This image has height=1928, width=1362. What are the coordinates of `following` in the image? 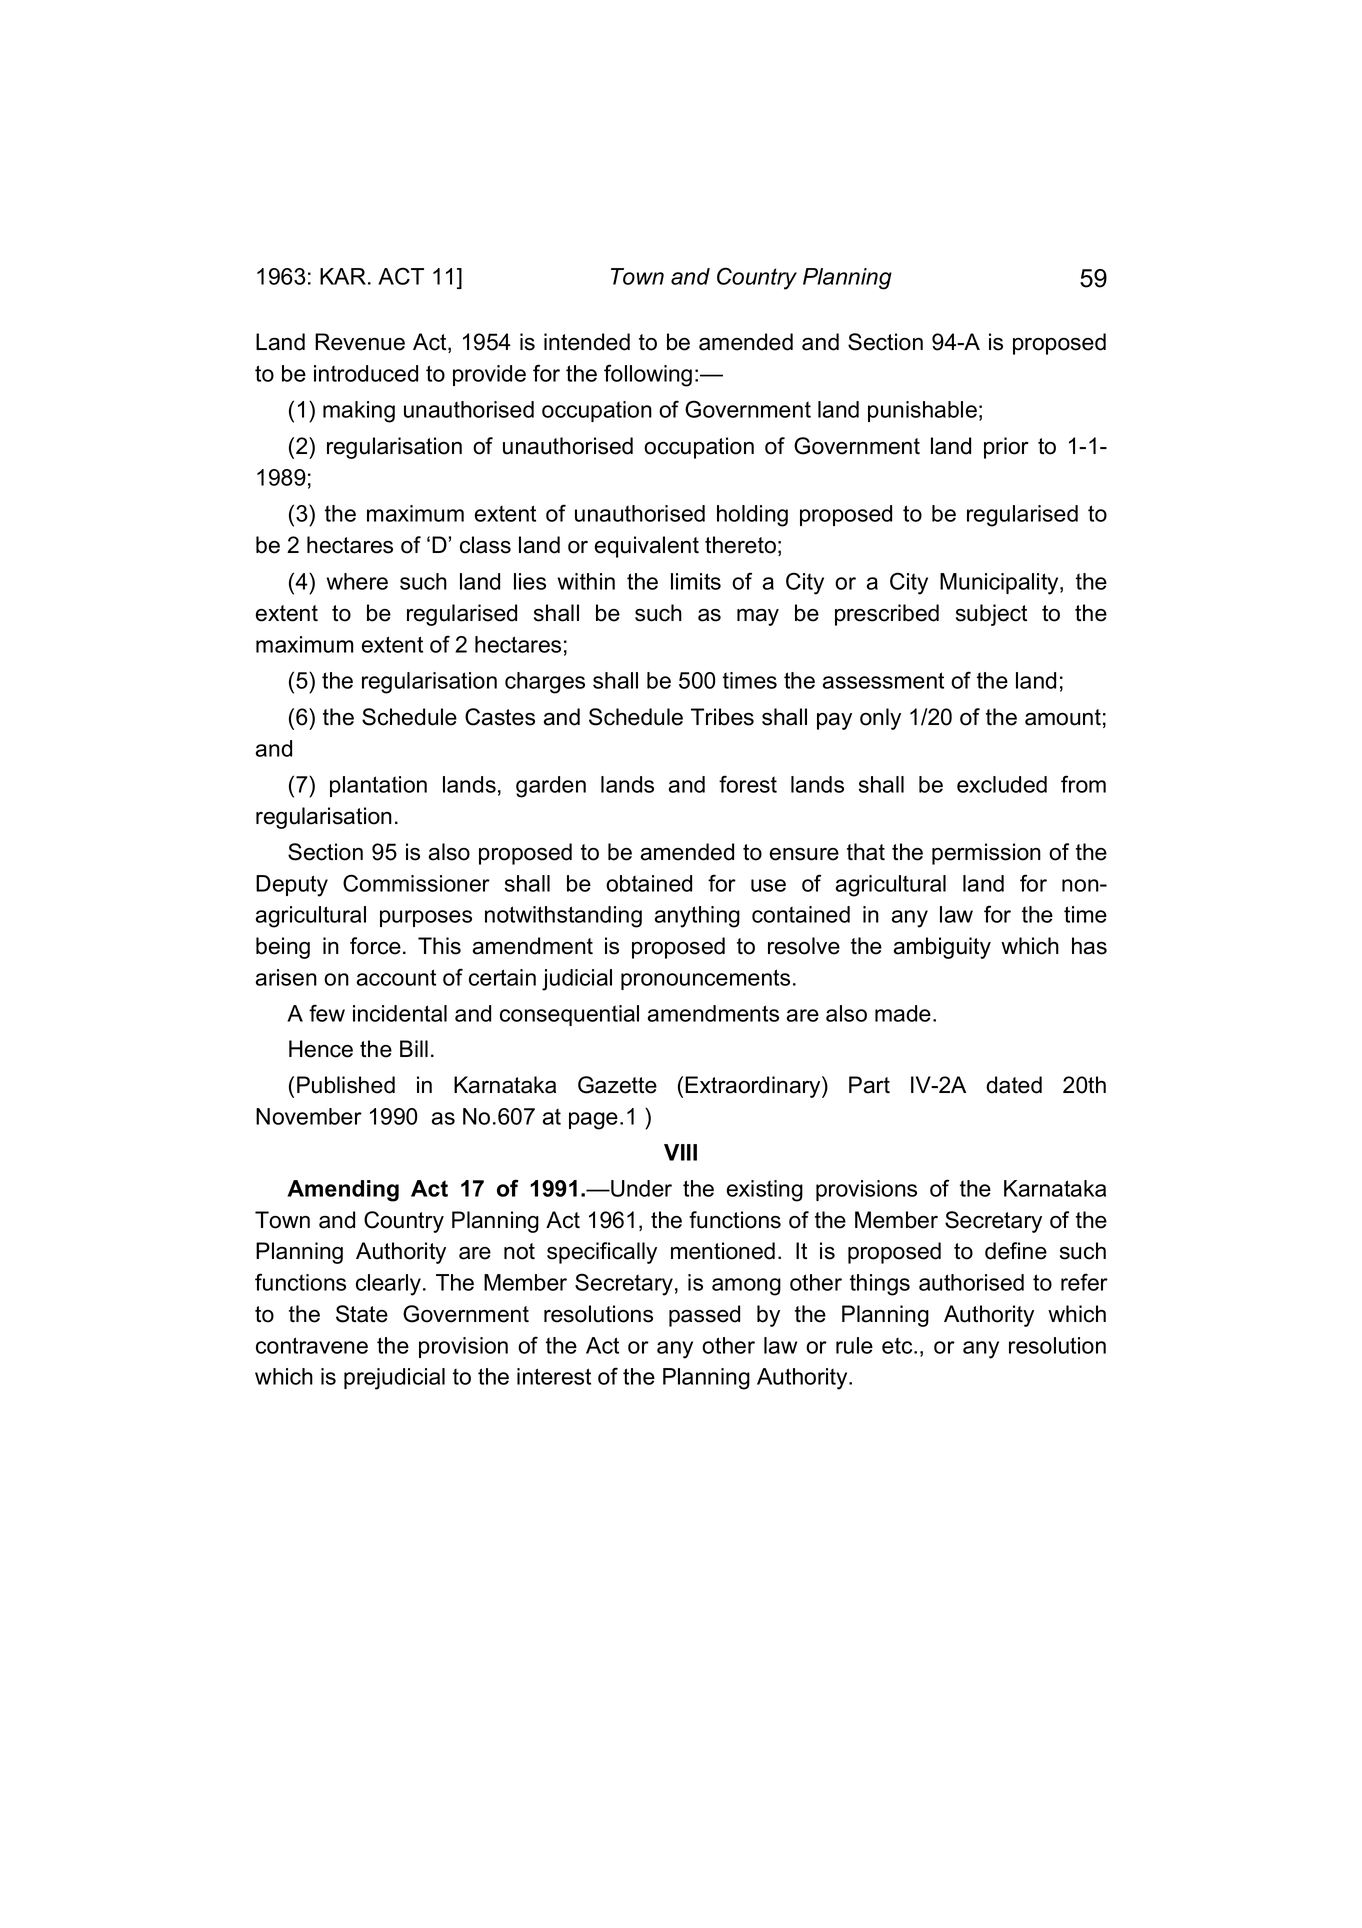 It's located at (648, 375).
